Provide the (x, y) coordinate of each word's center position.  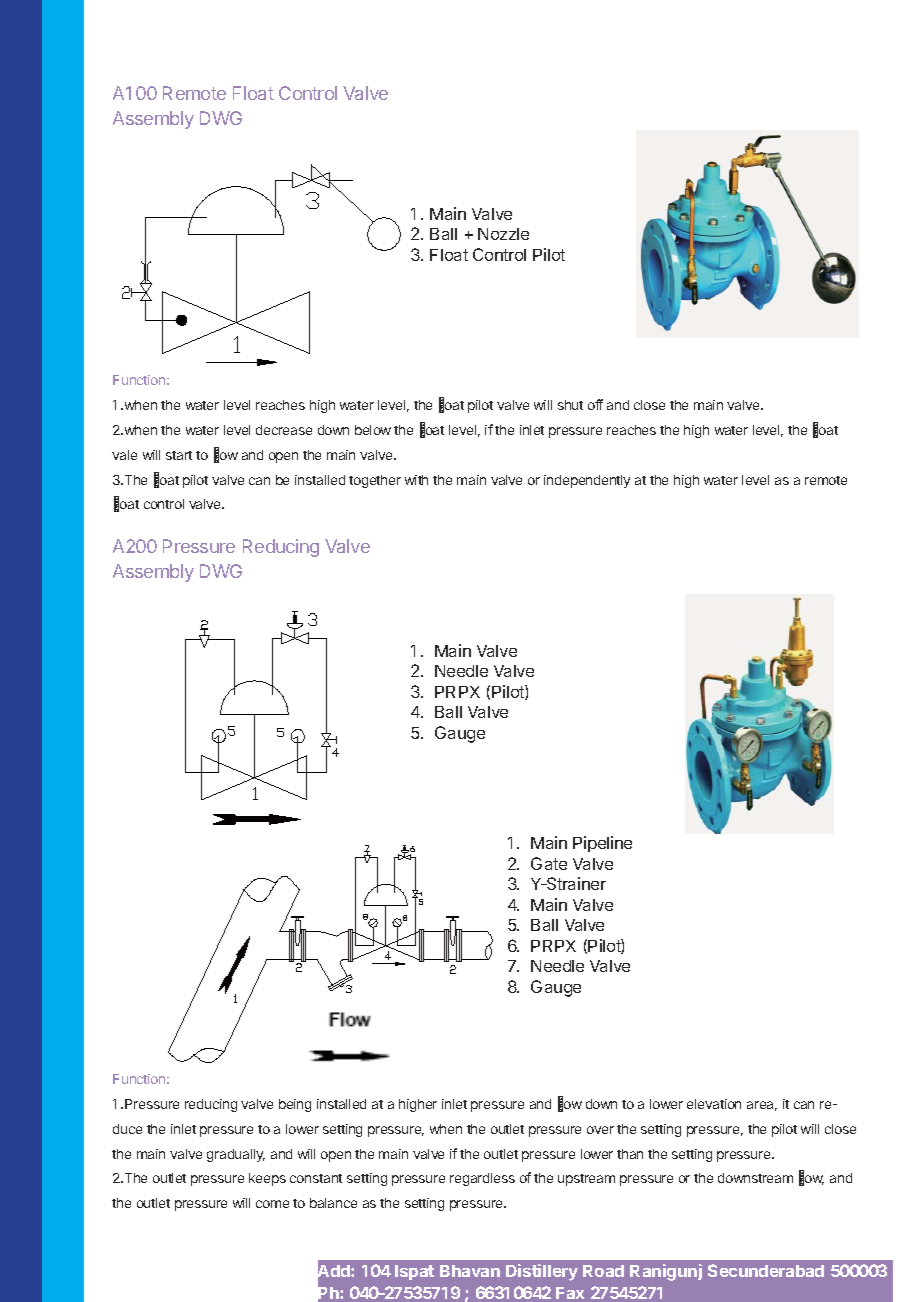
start (179, 455)
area (762, 1106)
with (416, 480)
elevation (714, 1104)
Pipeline (602, 844)
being (295, 1105)
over (600, 1130)
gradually (236, 1155)
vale (124, 455)
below (373, 430)
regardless (482, 1179)
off (595, 404)
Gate (549, 863)
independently (587, 481)
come (272, 1204)
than (630, 1154)
